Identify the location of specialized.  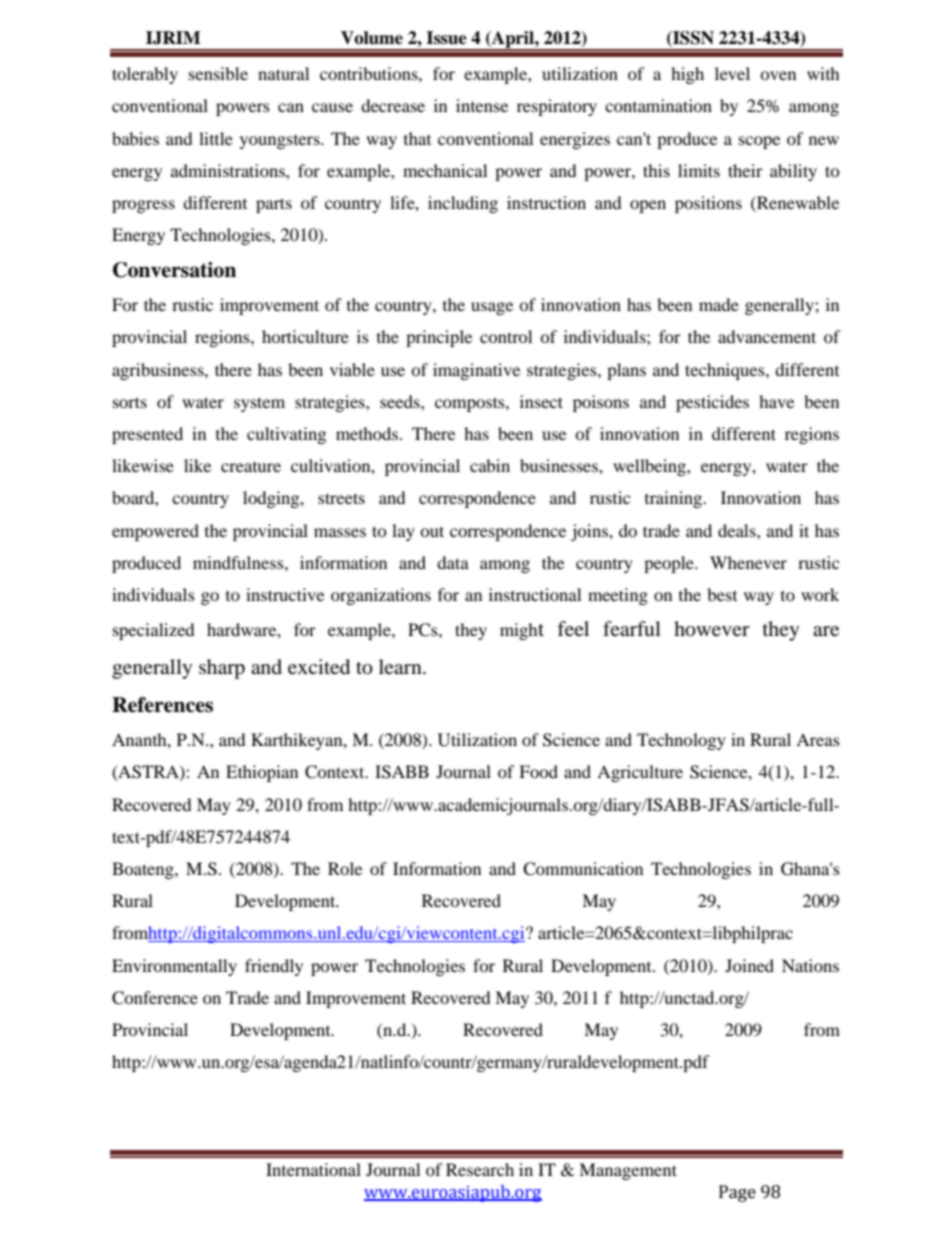
(154, 631).
